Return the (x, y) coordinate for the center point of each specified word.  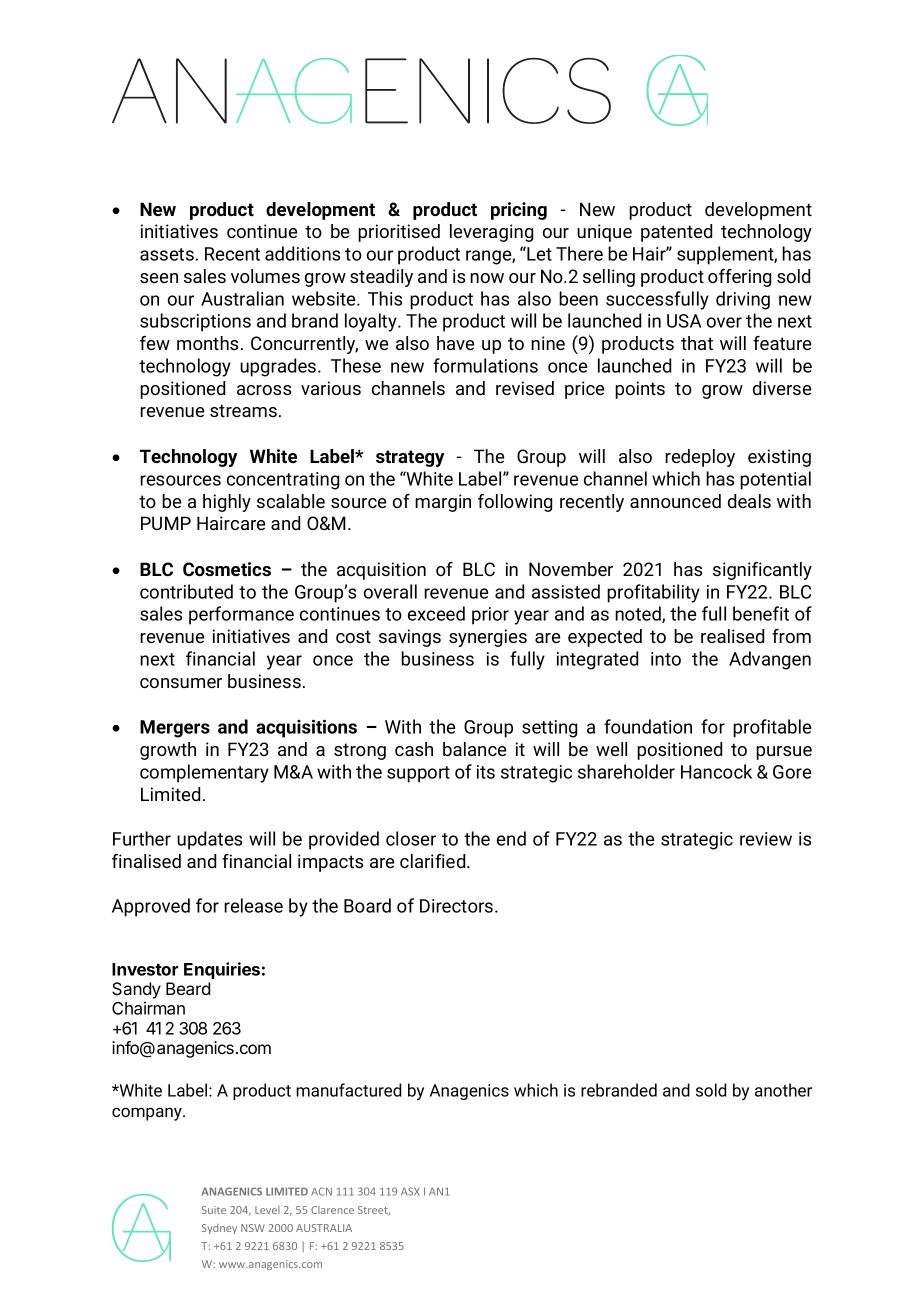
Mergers (175, 729)
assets (167, 254)
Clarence (332, 1210)
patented (676, 233)
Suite (214, 1210)
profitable (772, 728)
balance (474, 749)
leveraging (491, 233)
